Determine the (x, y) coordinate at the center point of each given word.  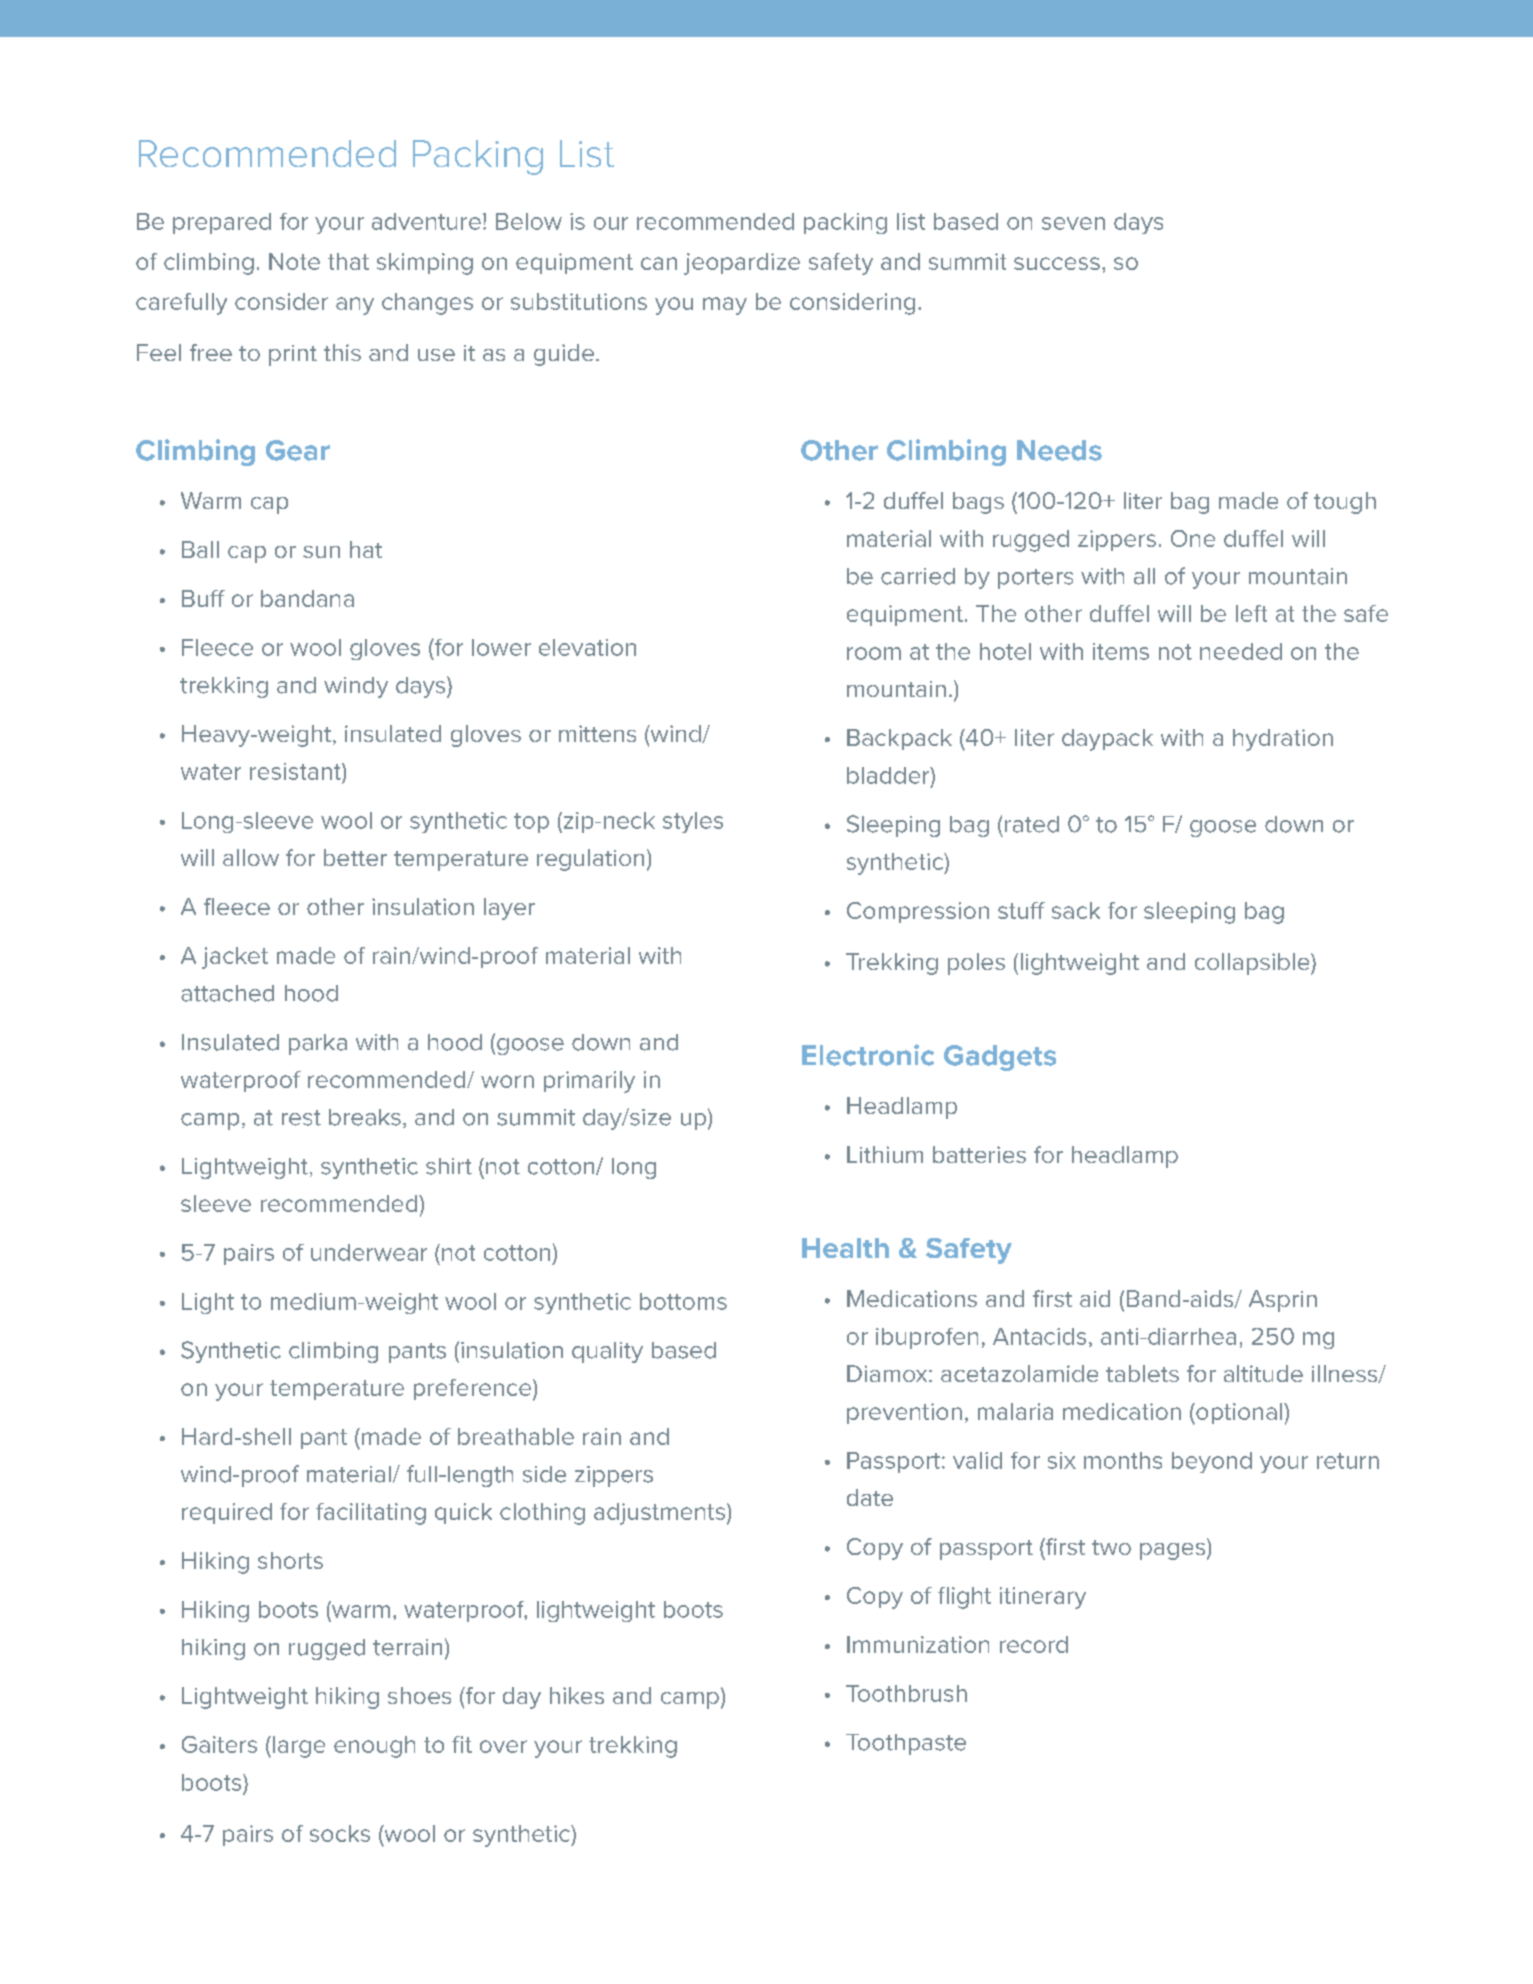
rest (301, 1118)
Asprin (1283, 1301)
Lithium (885, 1154)
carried (918, 576)
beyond (1212, 1462)
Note (294, 261)
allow (251, 857)
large (299, 1747)
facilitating (371, 1514)
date (870, 1497)
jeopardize (742, 264)
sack (1076, 910)
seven (1073, 223)
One (1193, 538)
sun (321, 552)
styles (693, 822)
